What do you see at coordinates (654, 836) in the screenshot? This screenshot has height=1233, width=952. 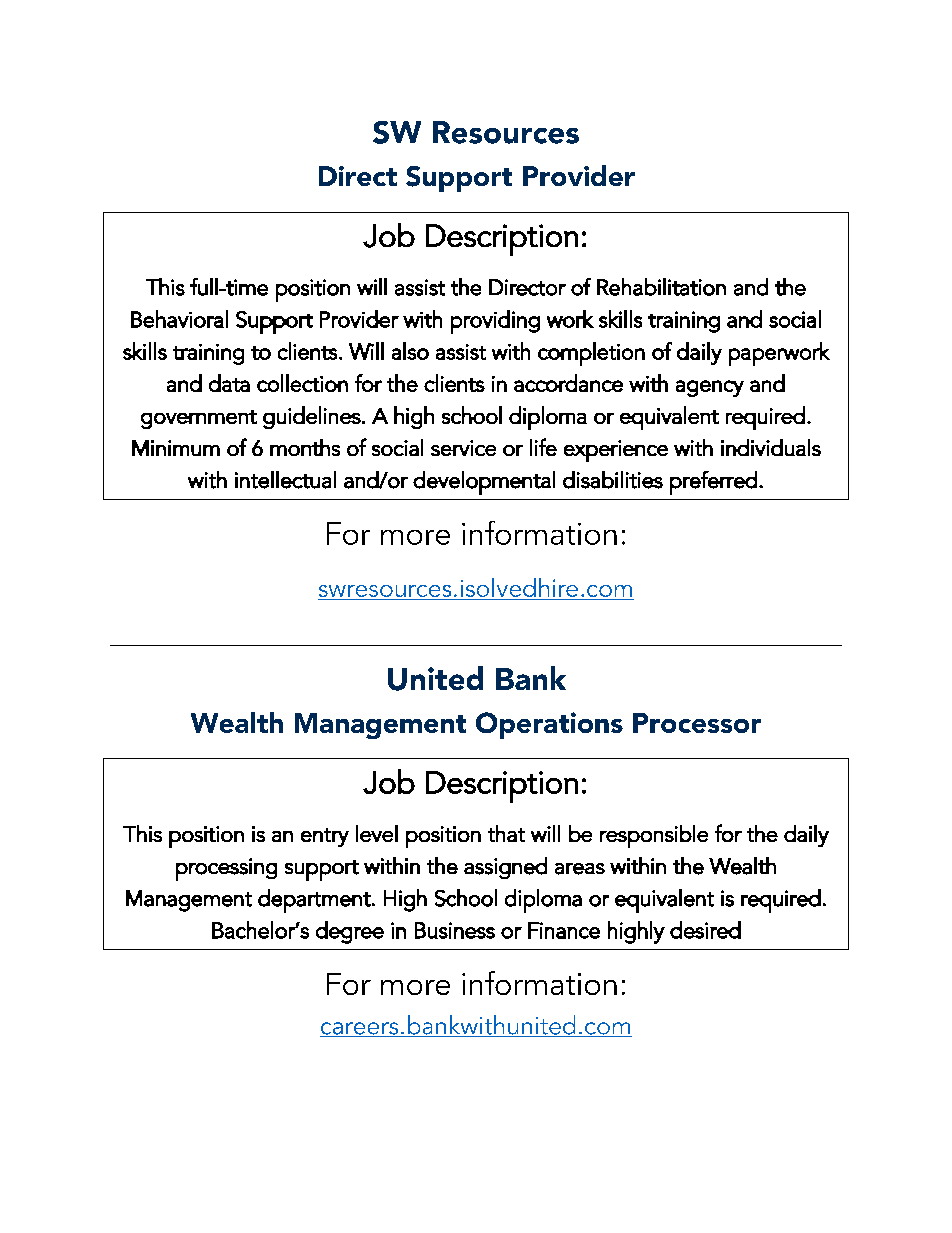 I see `responsible` at bounding box center [654, 836].
